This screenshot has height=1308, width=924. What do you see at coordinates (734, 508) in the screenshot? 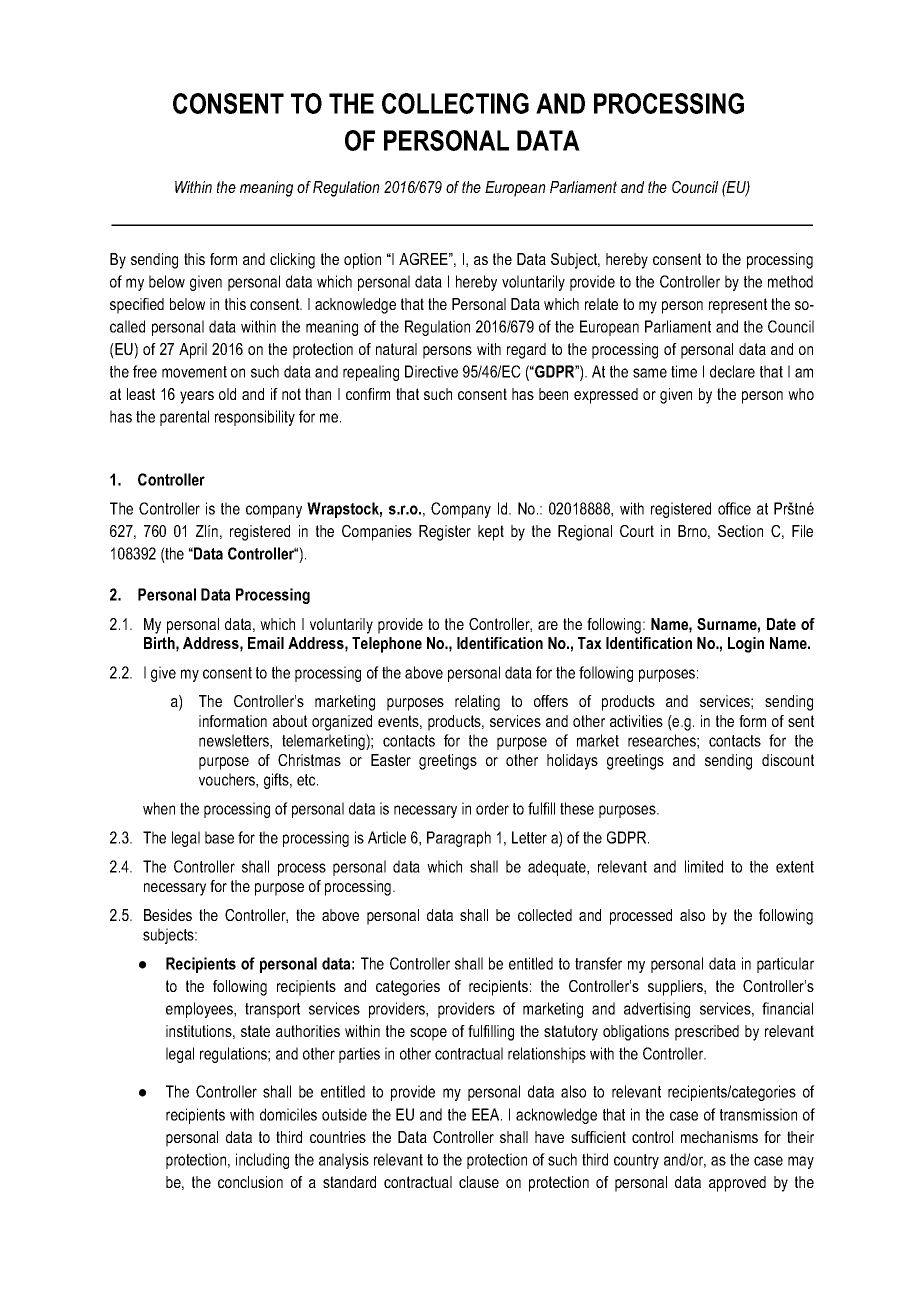
I see `office` at bounding box center [734, 508].
